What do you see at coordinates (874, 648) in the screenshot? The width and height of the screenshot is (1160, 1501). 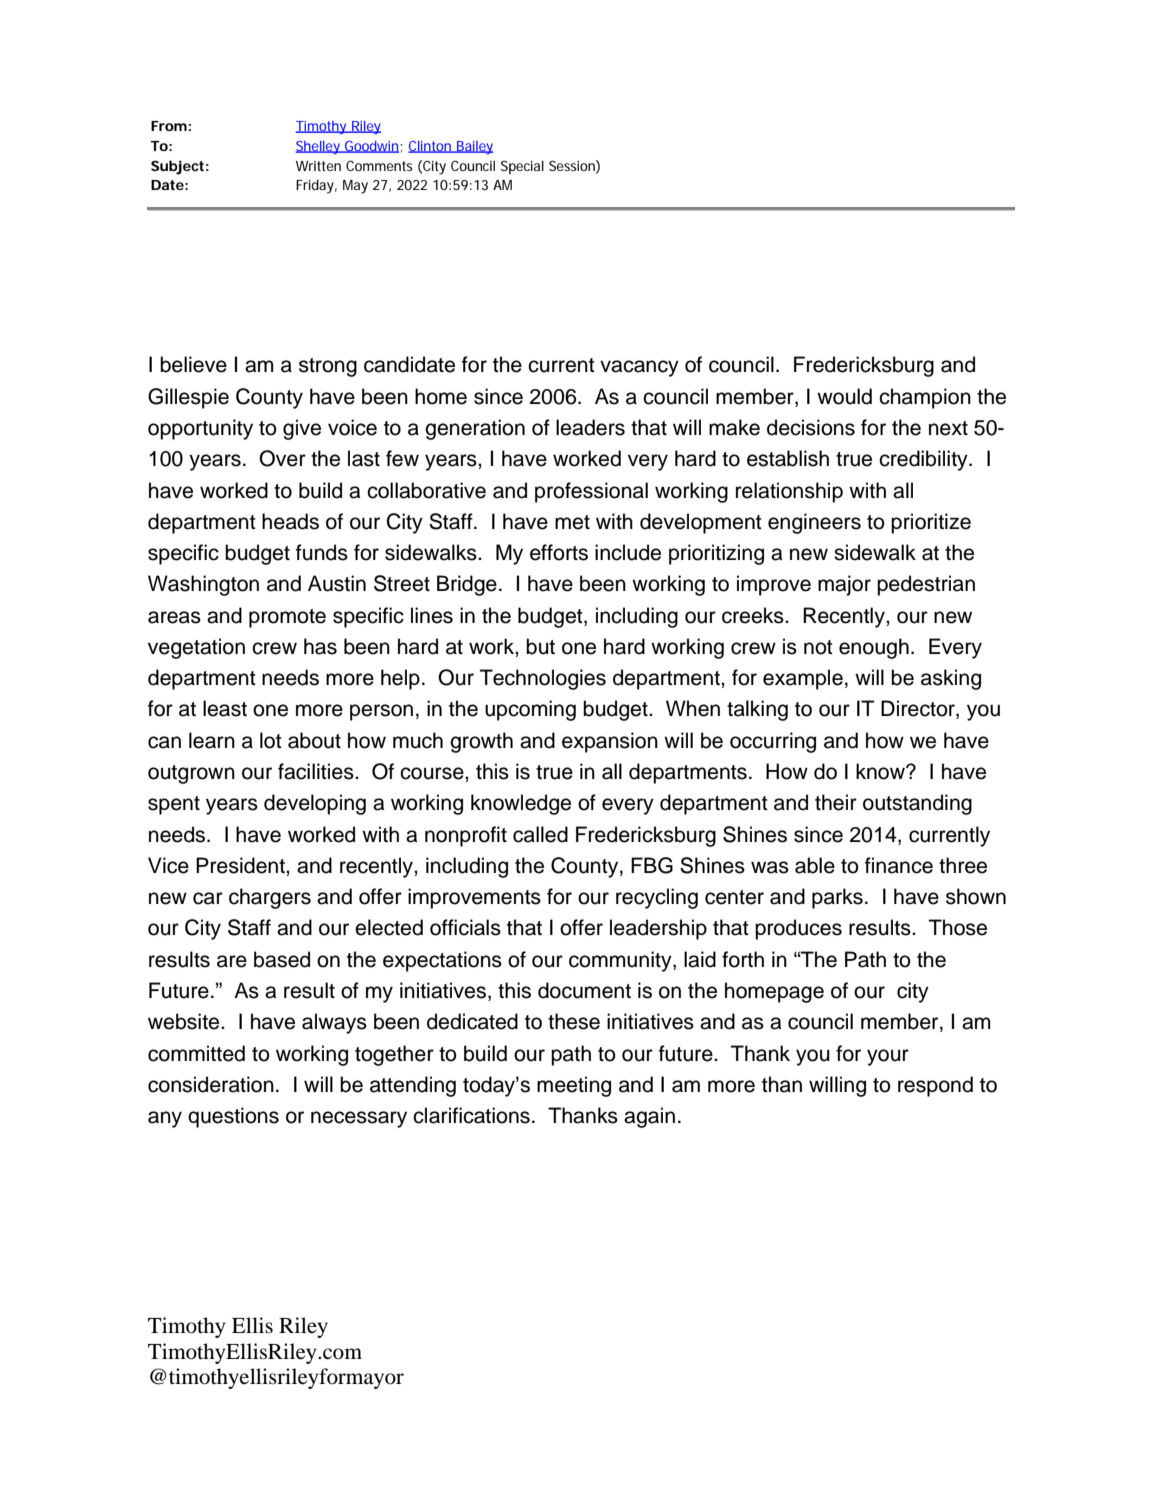 I see `enough` at bounding box center [874, 648].
